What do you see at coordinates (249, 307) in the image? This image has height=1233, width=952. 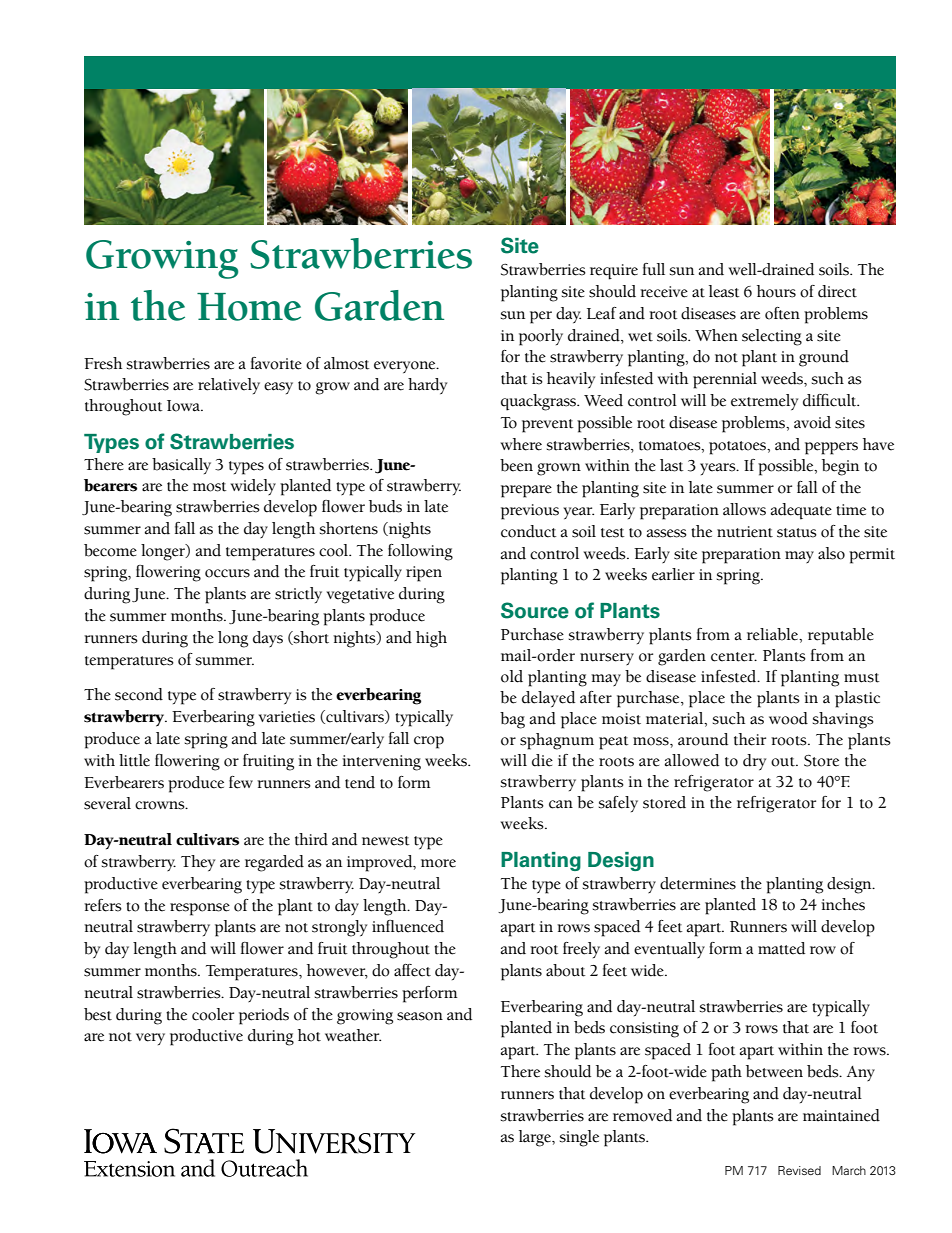 I see `Home` at bounding box center [249, 307].
